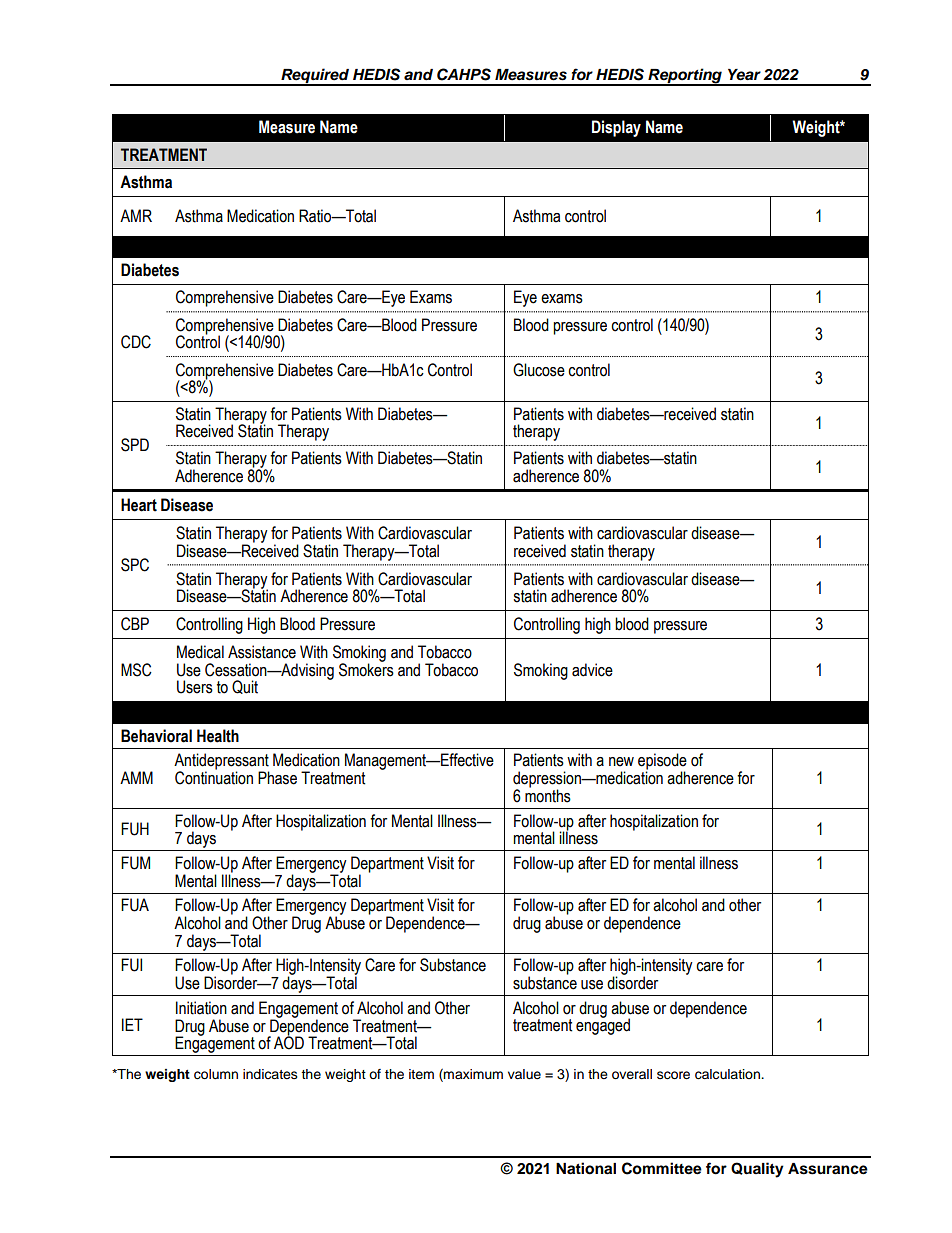  I want to click on FUM, so click(135, 863).
